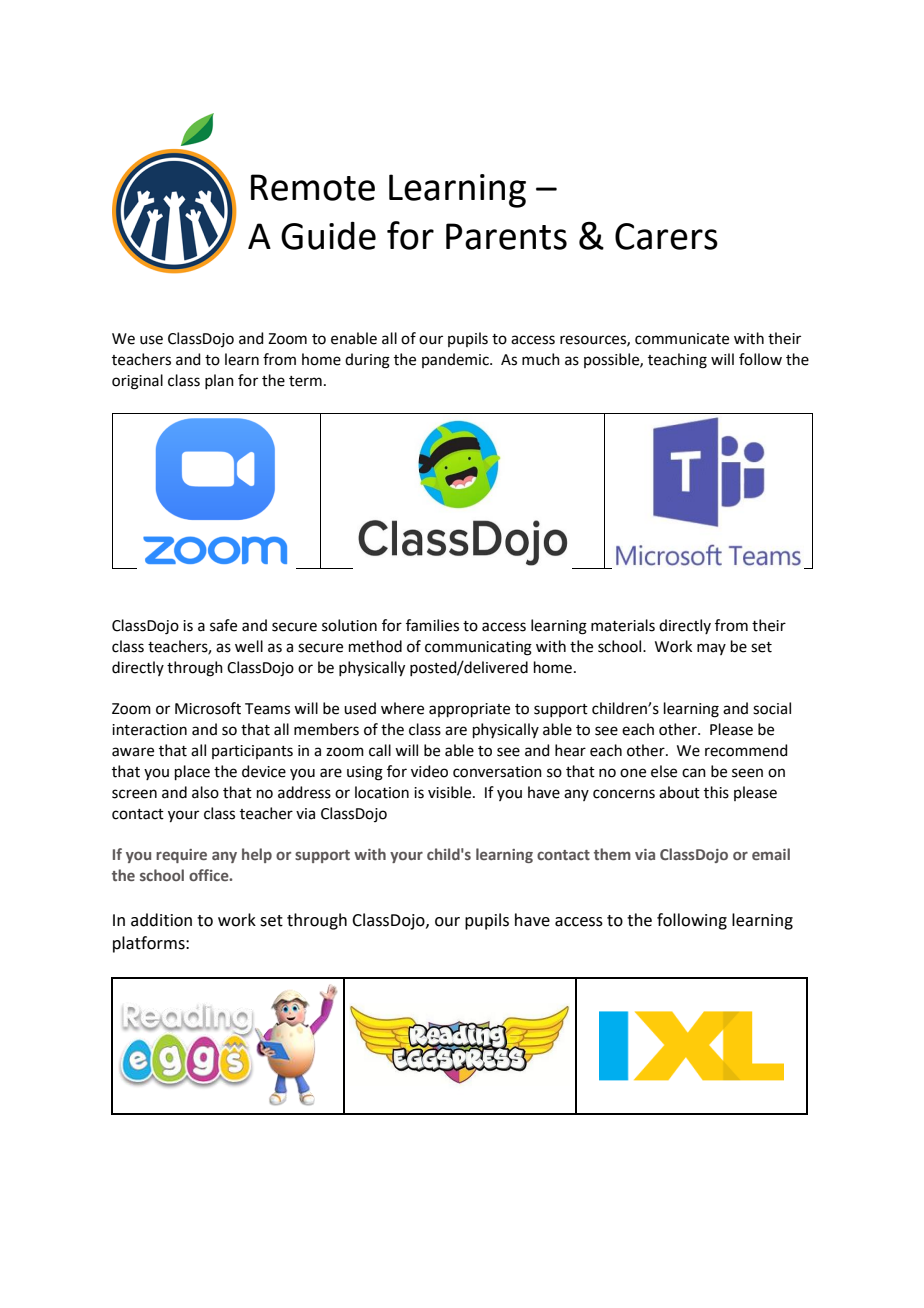 This screenshot has height=1308, width=924. What do you see at coordinates (623, 625) in the screenshot?
I see `materials` at bounding box center [623, 625].
